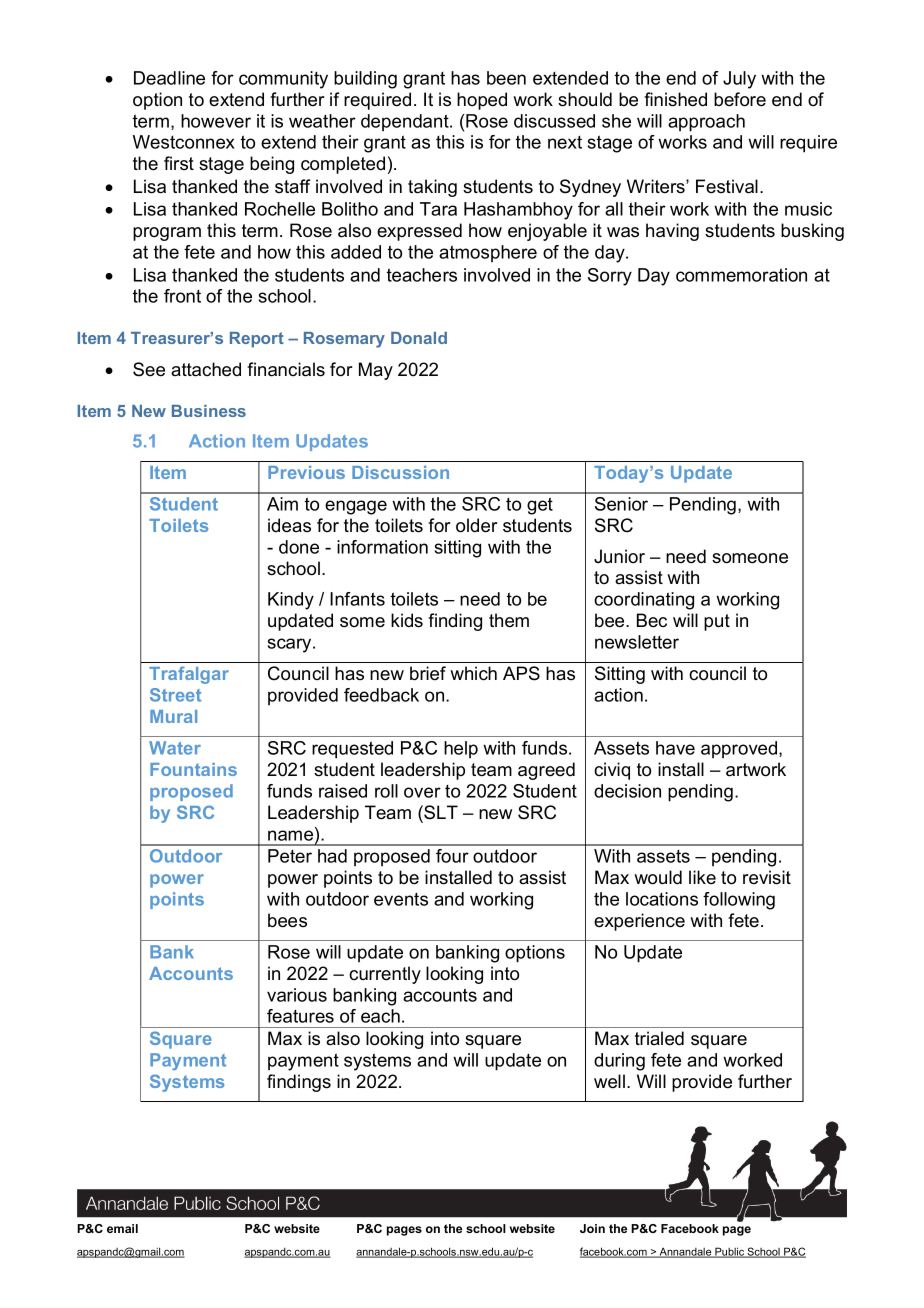 The image size is (924, 1308). Describe the element at coordinates (287, 920) in the page. I see `bees` at that location.
